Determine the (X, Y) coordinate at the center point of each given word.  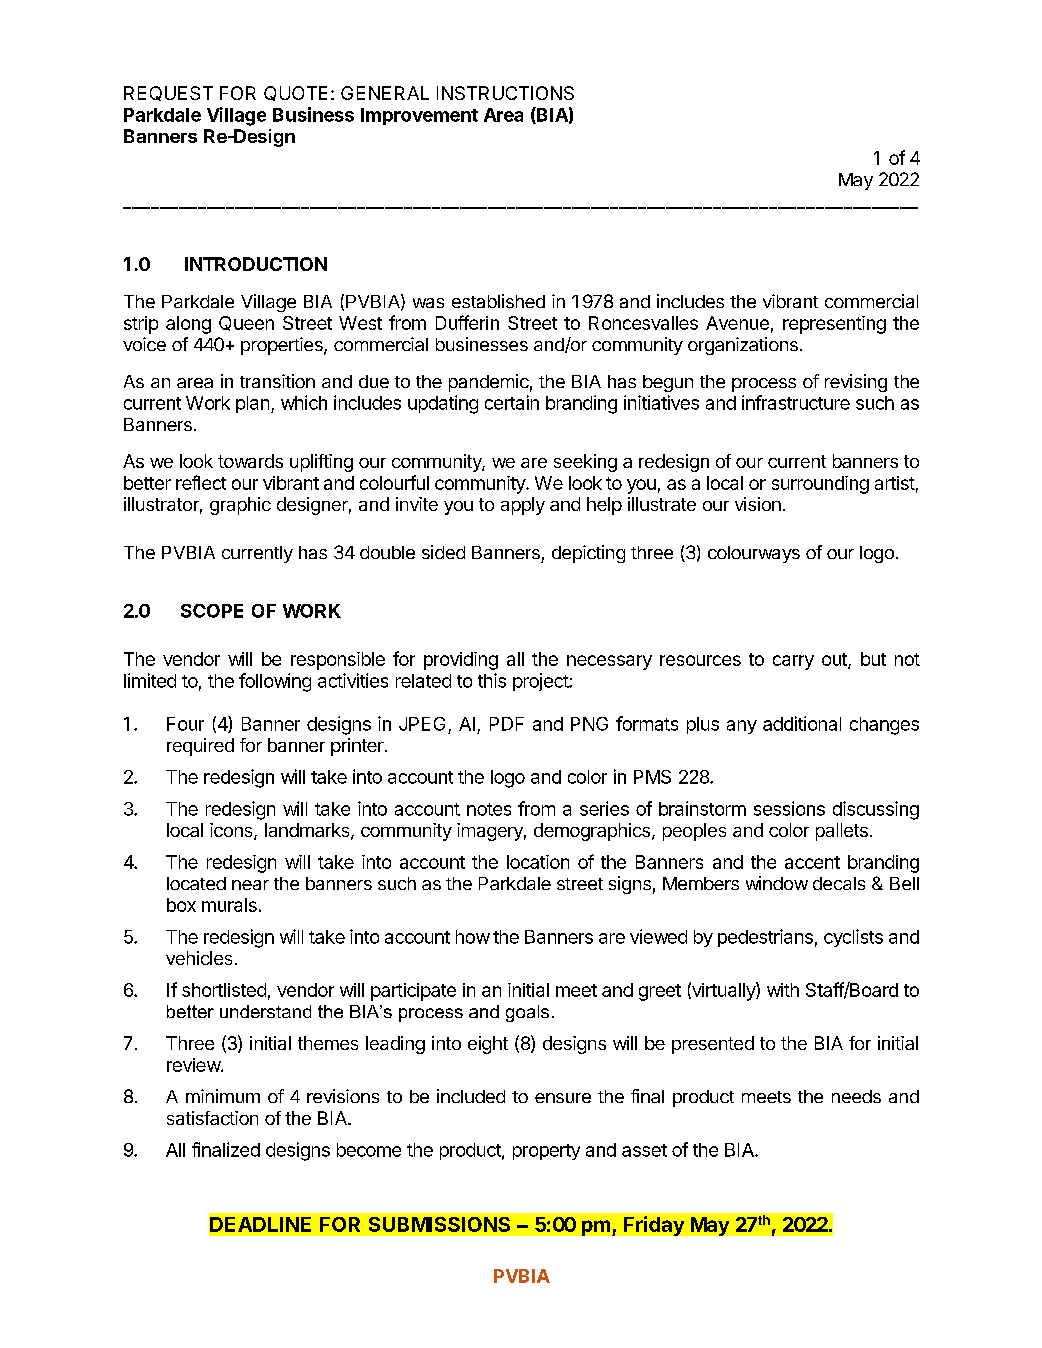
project (541, 682)
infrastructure (796, 402)
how (473, 937)
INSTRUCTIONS (505, 93)
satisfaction (212, 1118)
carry (793, 662)
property (546, 1152)
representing (834, 325)
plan (252, 404)
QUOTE (295, 93)
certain (512, 402)
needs (856, 1096)
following (275, 682)
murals (229, 905)
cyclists (853, 938)
